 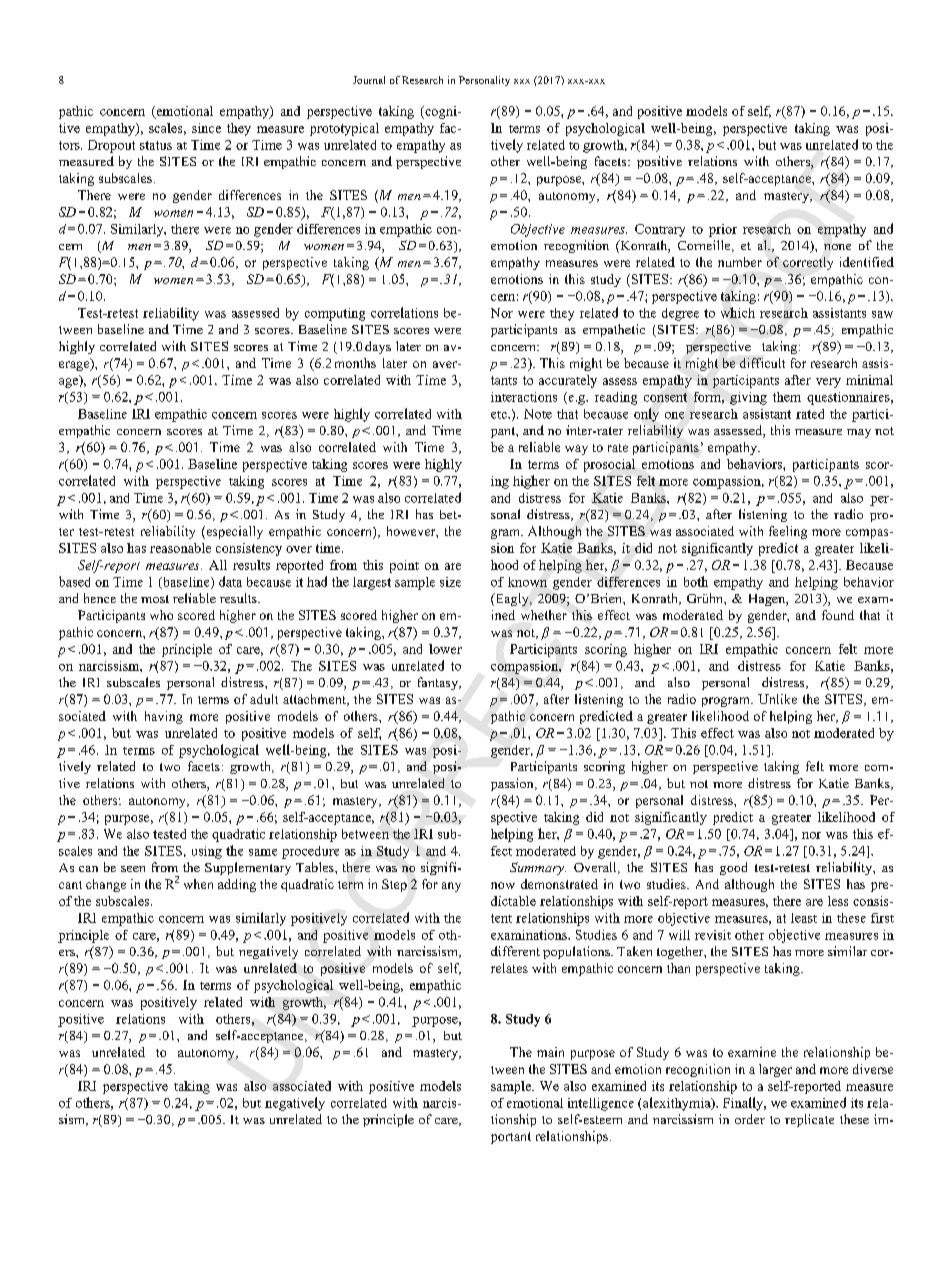 What do you see at coordinates (500, 415) in the screenshot?
I see `etc` at bounding box center [500, 415].
